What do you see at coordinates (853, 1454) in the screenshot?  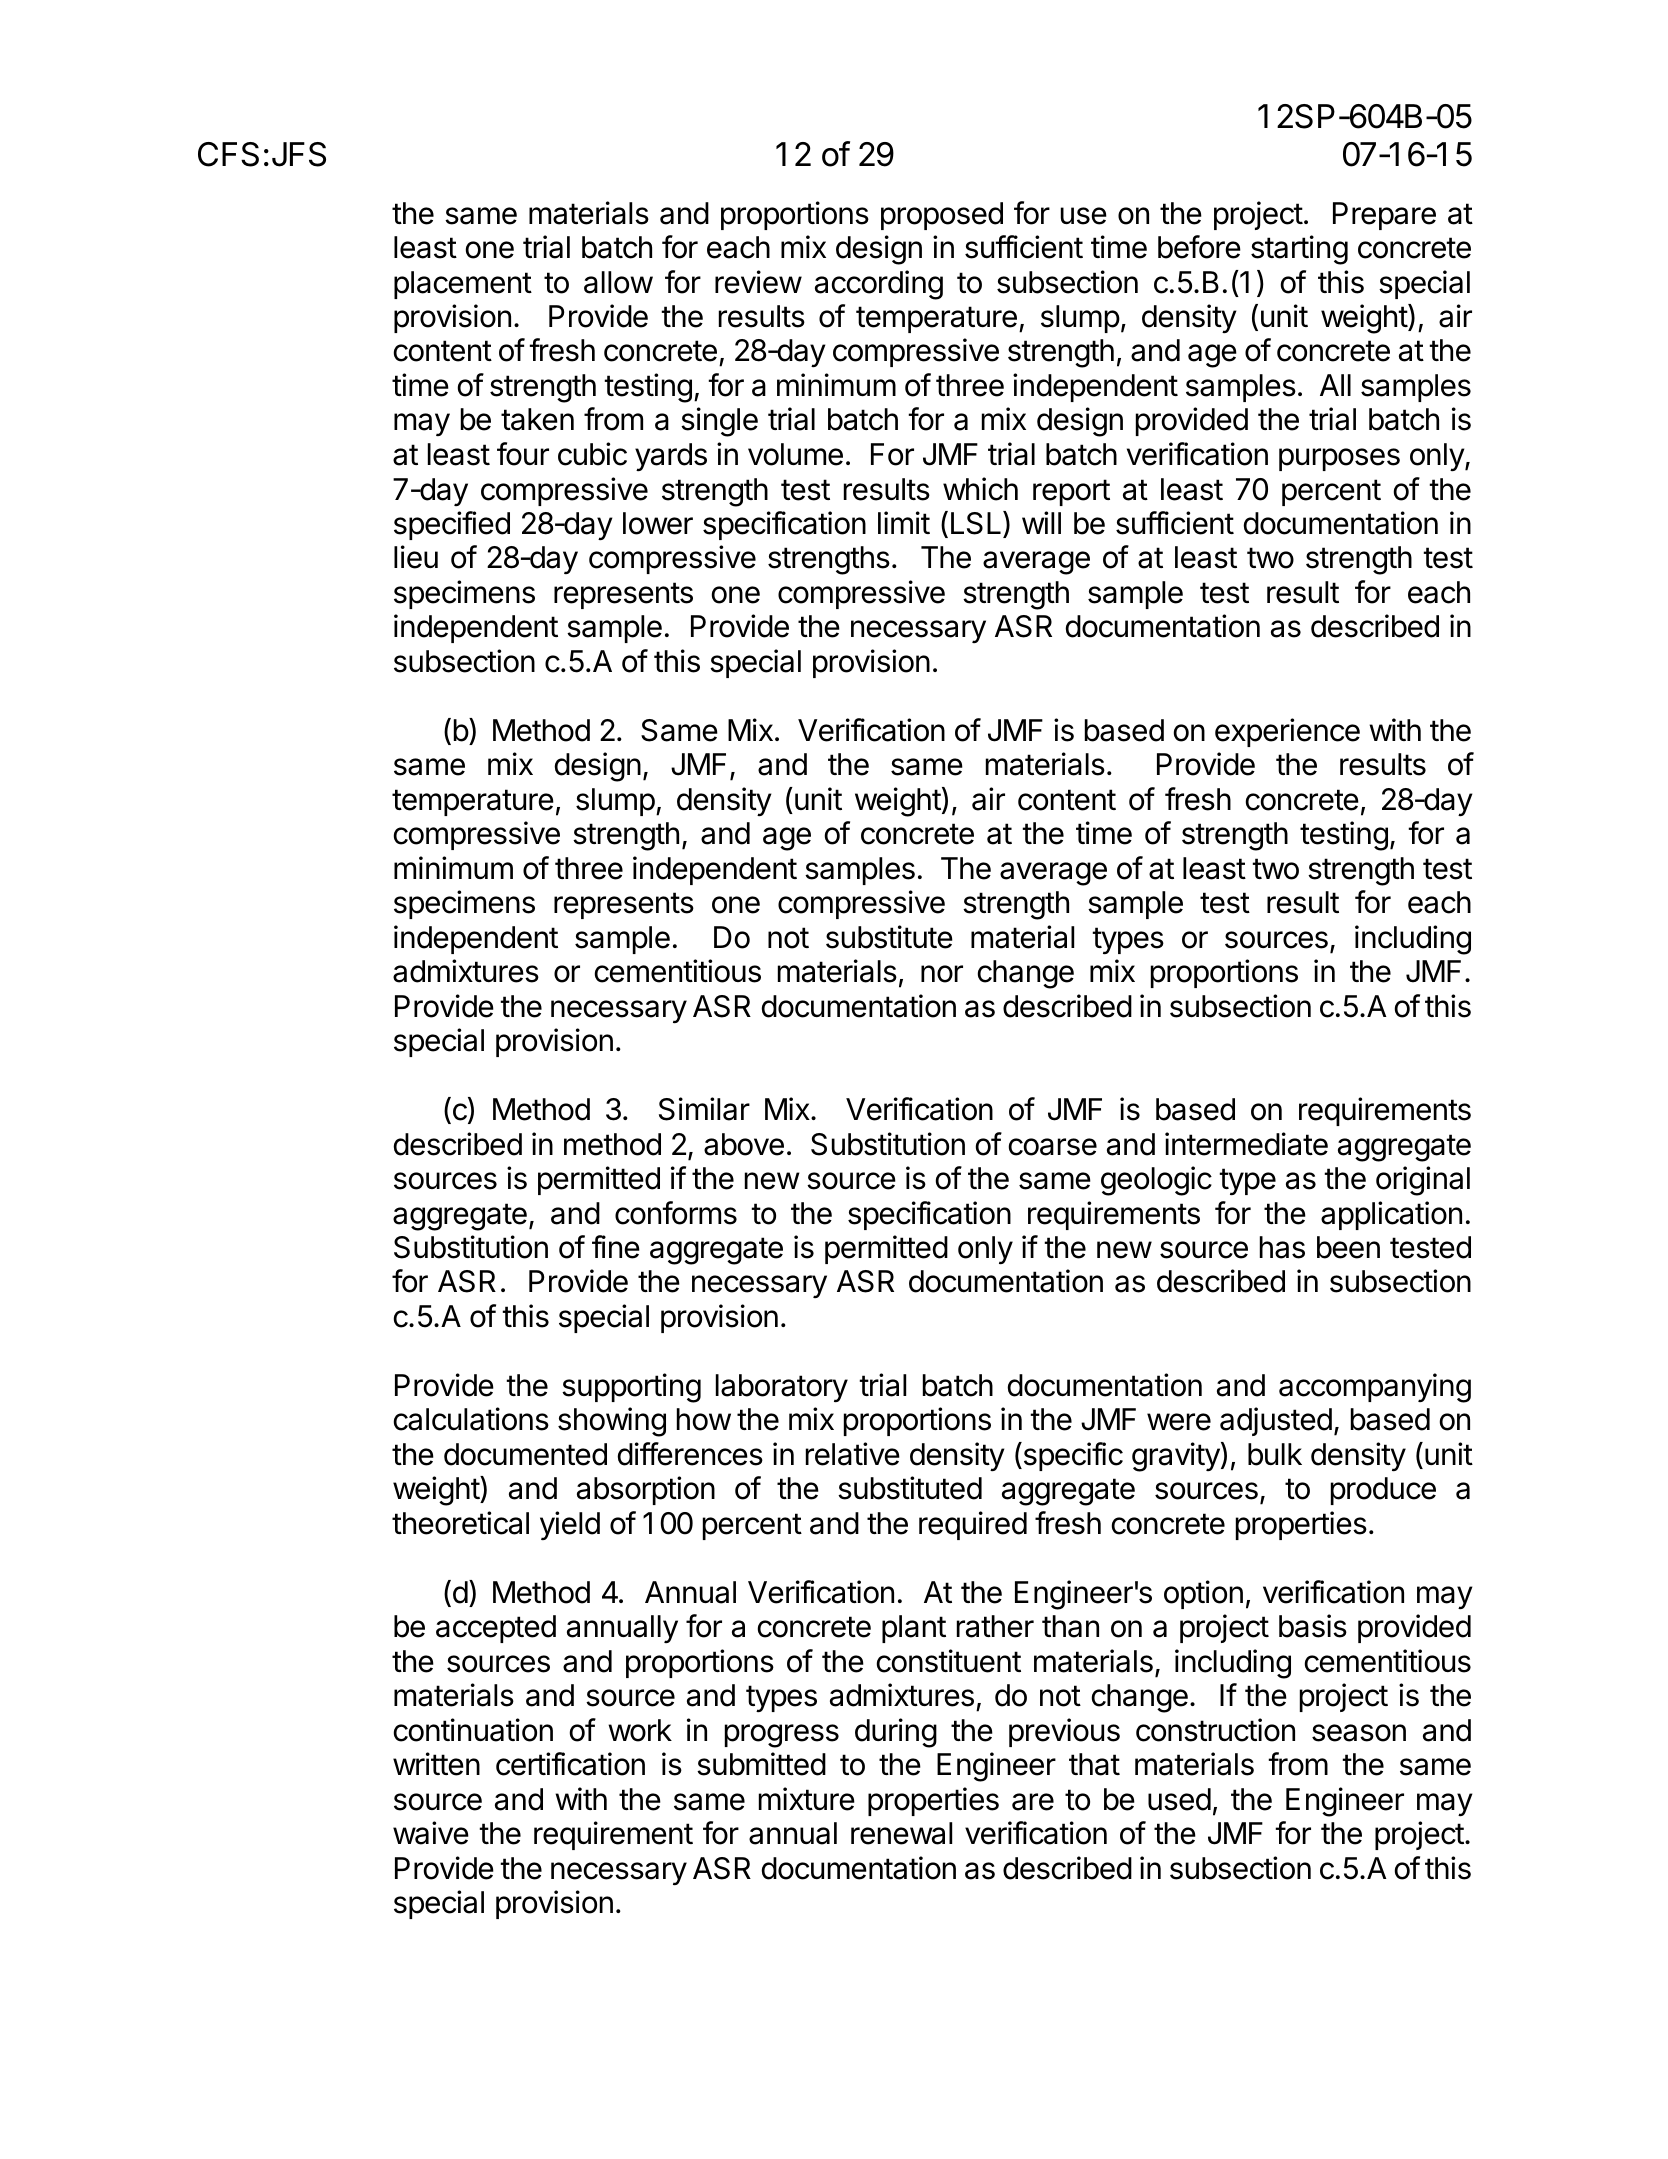 I see `relative` at bounding box center [853, 1454].
